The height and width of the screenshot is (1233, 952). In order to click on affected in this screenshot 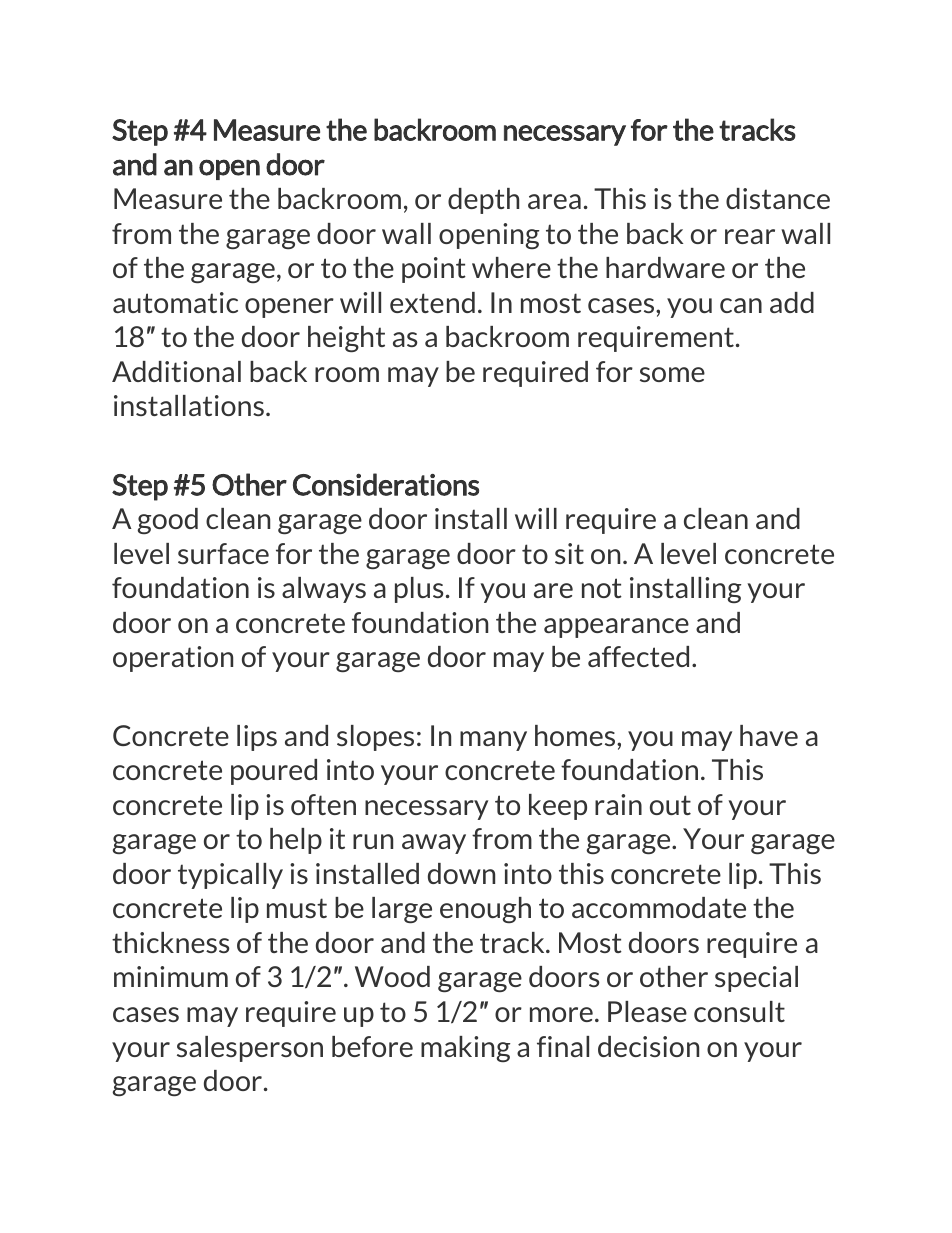, I will do `click(638, 656)`.
